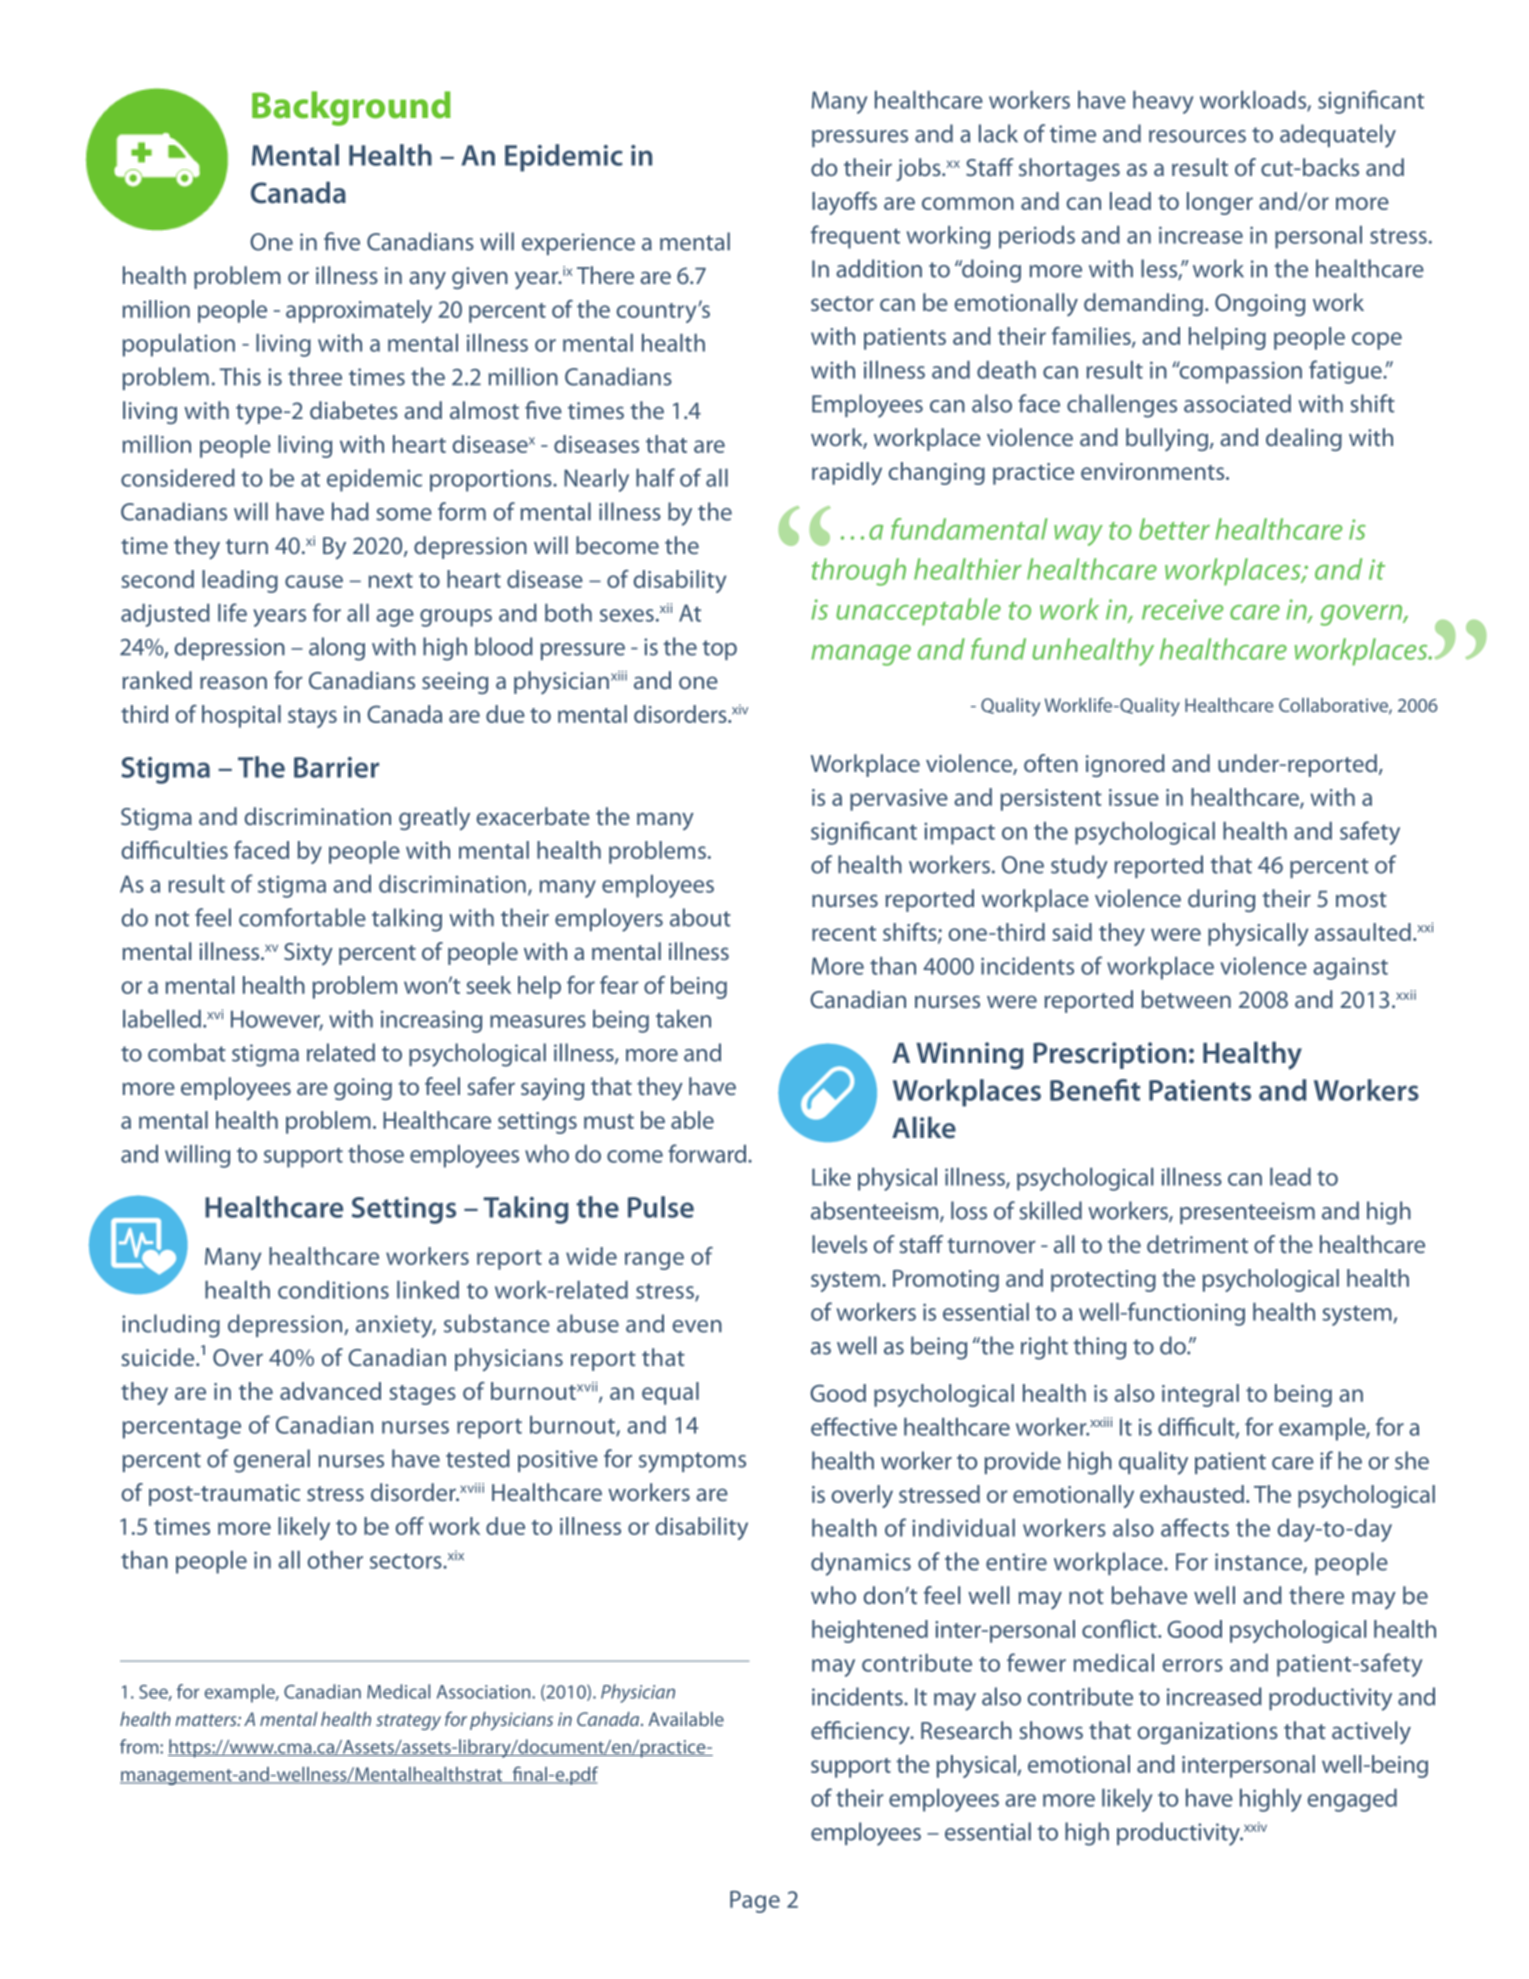  Describe the element at coordinates (1197, 1244) in the screenshot. I see `detriment` at that location.
